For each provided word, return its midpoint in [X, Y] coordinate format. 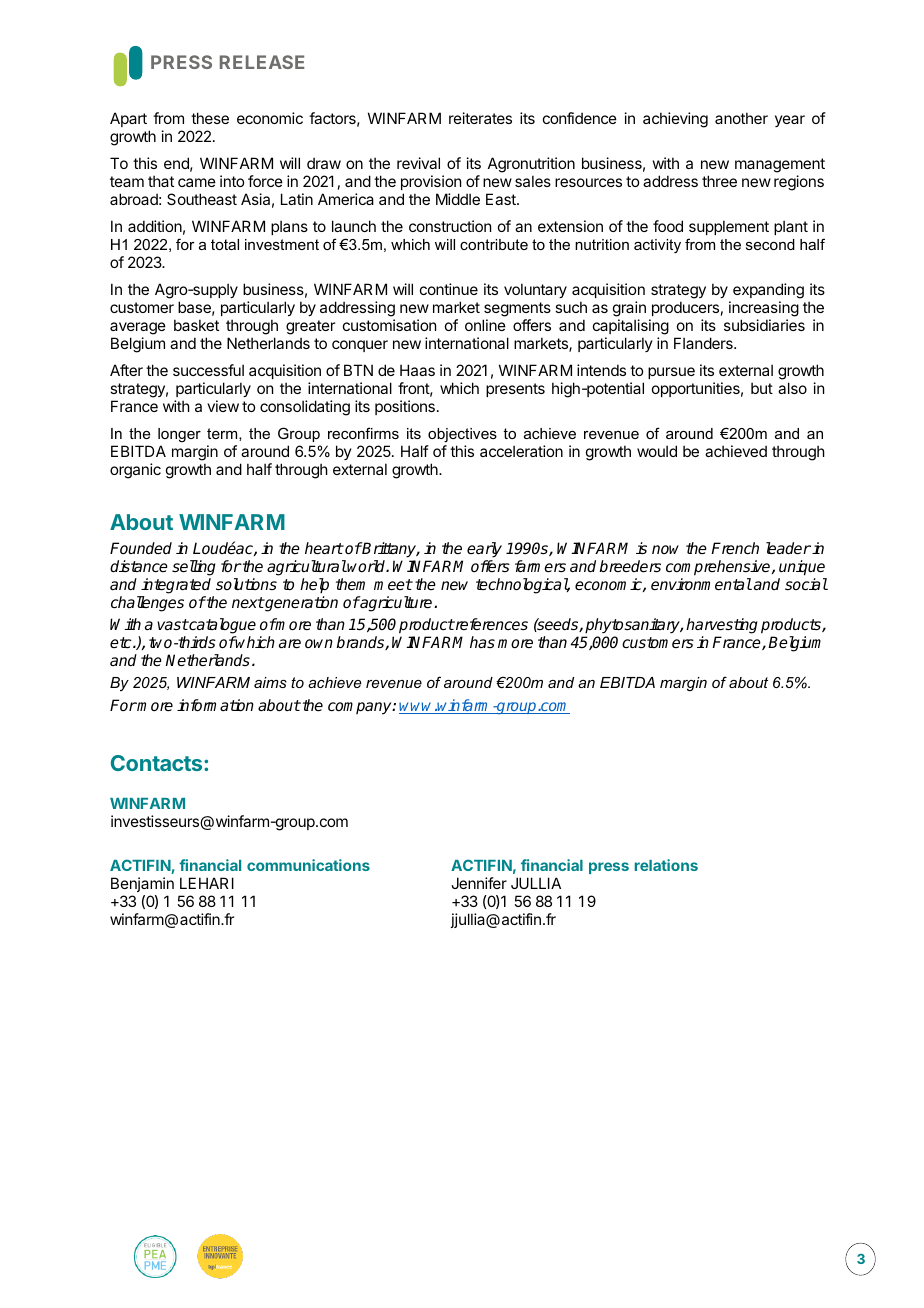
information [215, 705]
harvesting [722, 626]
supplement [729, 227]
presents [515, 390]
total [225, 244]
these [210, 118]
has [482, 642]
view [223, 406]
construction [450, 226]
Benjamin [142, 884]
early [484, 550]
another [741, 118]
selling [194, 568]
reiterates [480, 118]
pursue [671, 373]
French [735, 548]
